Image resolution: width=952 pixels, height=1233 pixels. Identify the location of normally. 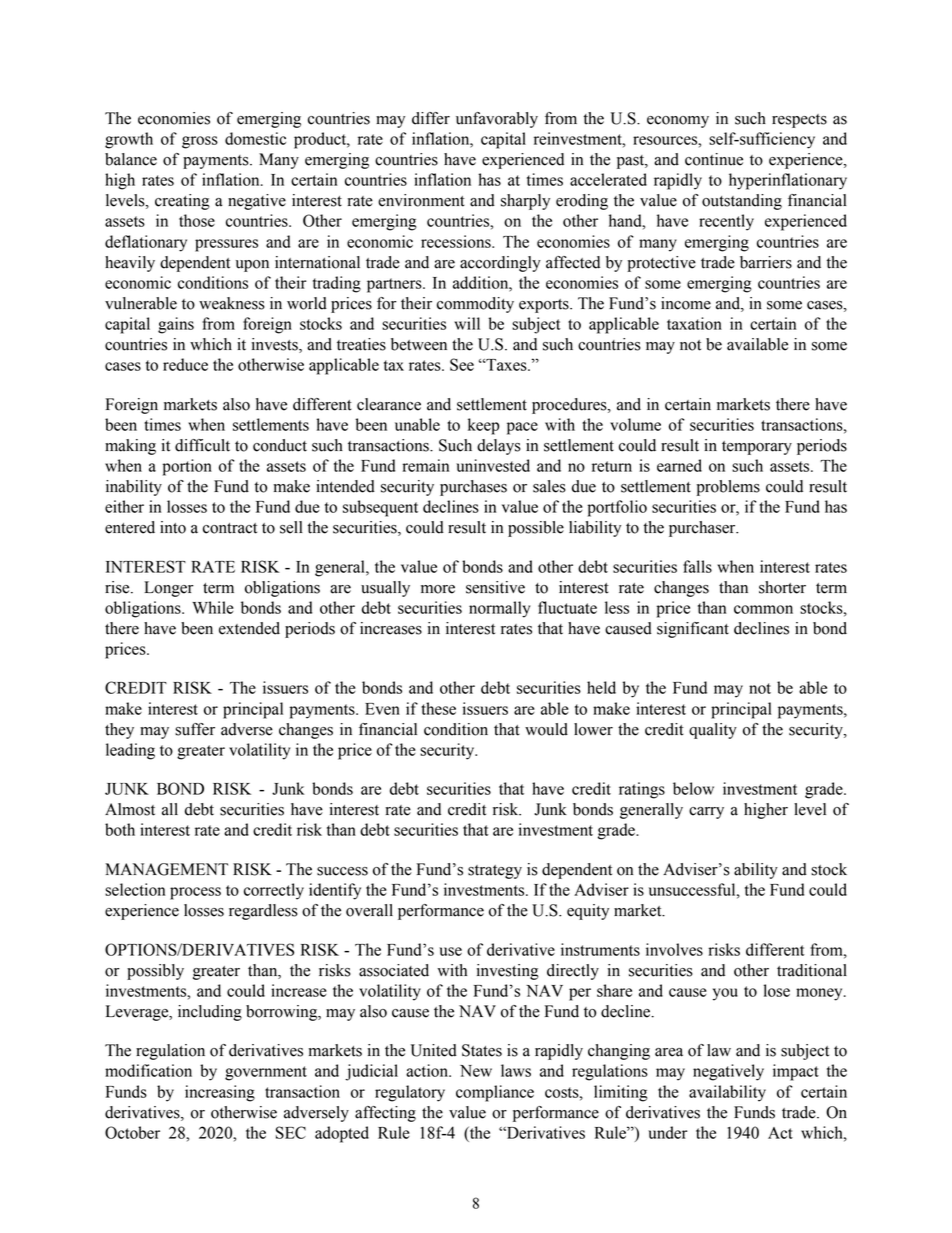
(499, 609).
